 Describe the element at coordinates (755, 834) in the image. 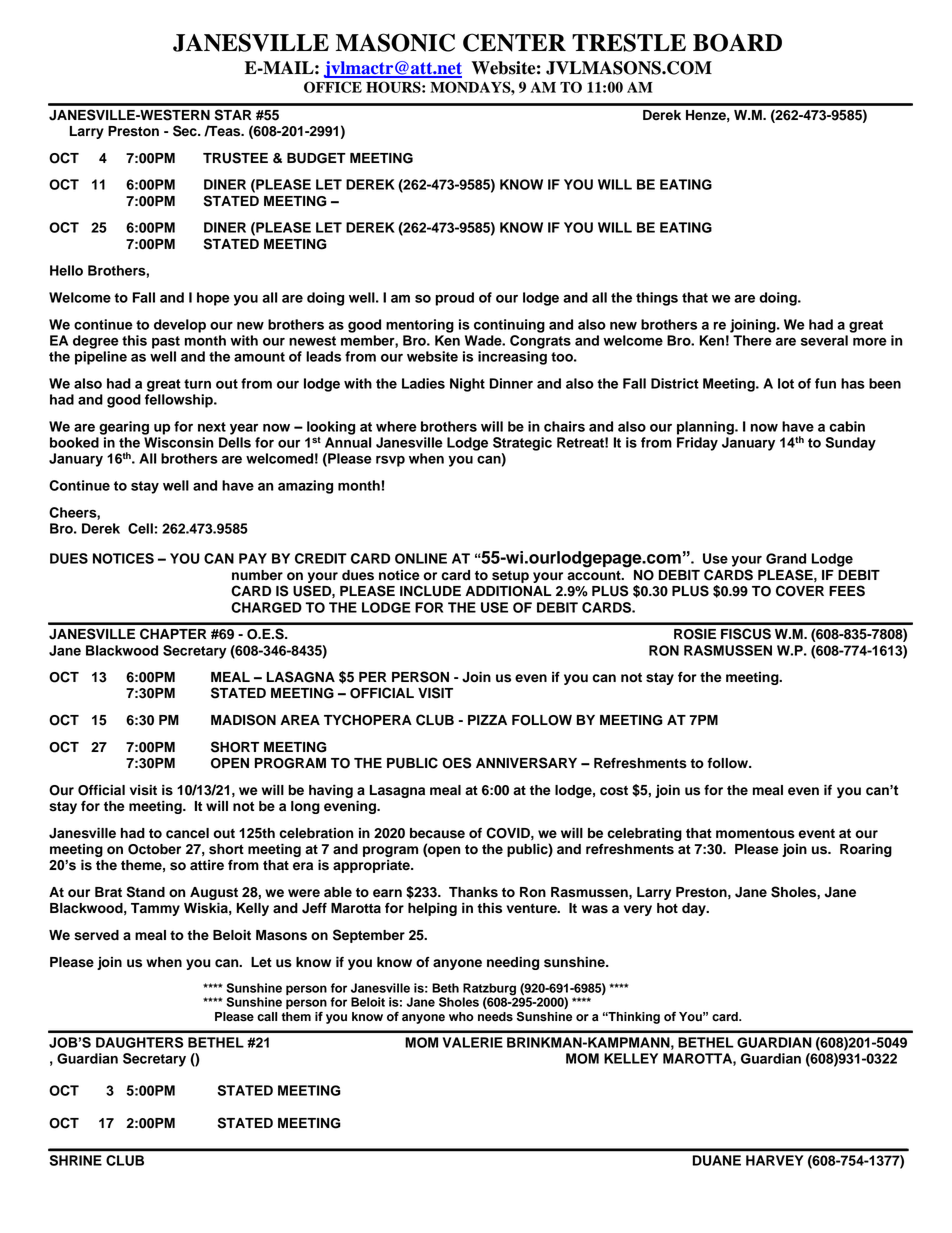

I see `momentous` at that location.
